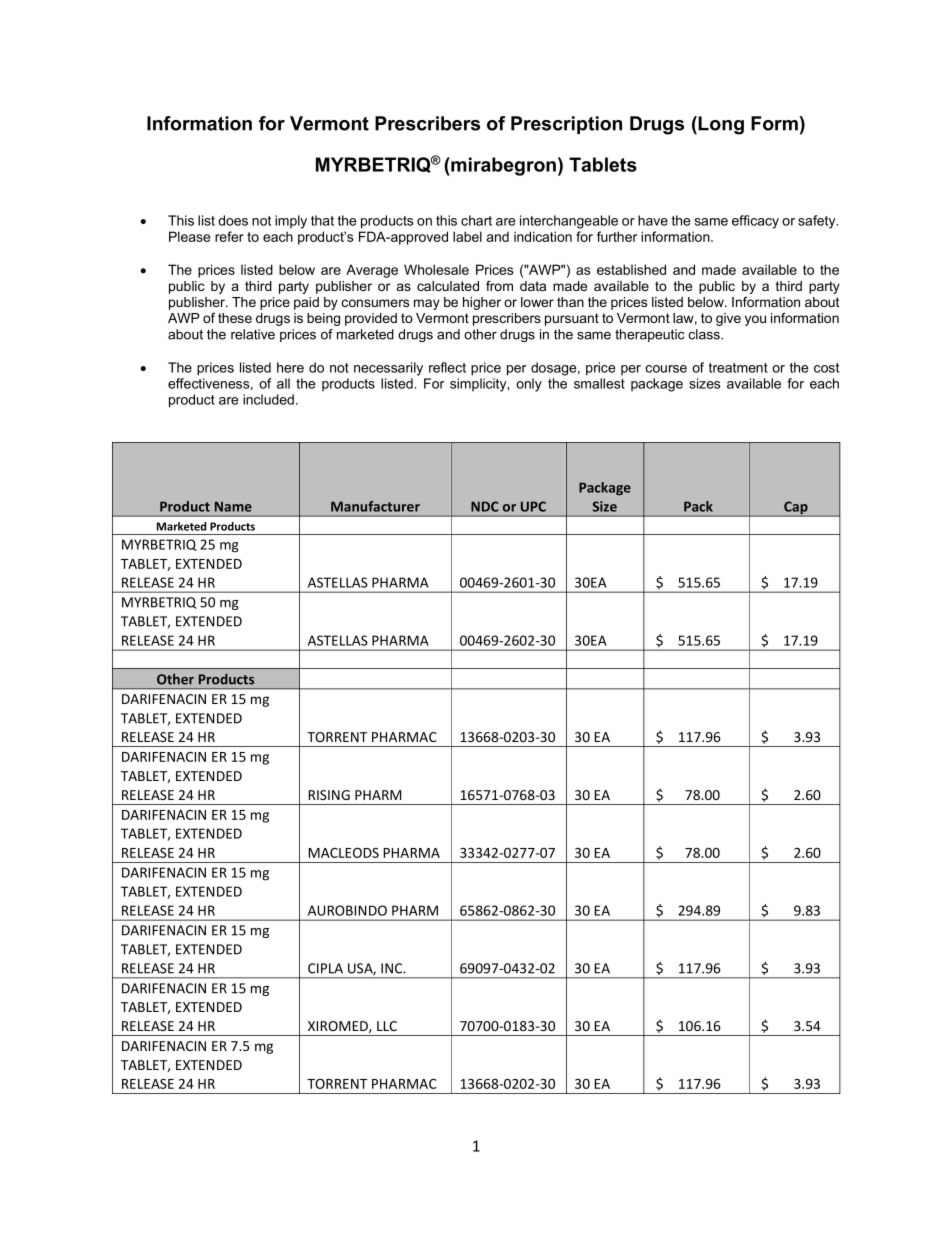  What do you see at coordinates (387, 1026) in the document?
I see `LLC` at bounding box center [387, 1026].
